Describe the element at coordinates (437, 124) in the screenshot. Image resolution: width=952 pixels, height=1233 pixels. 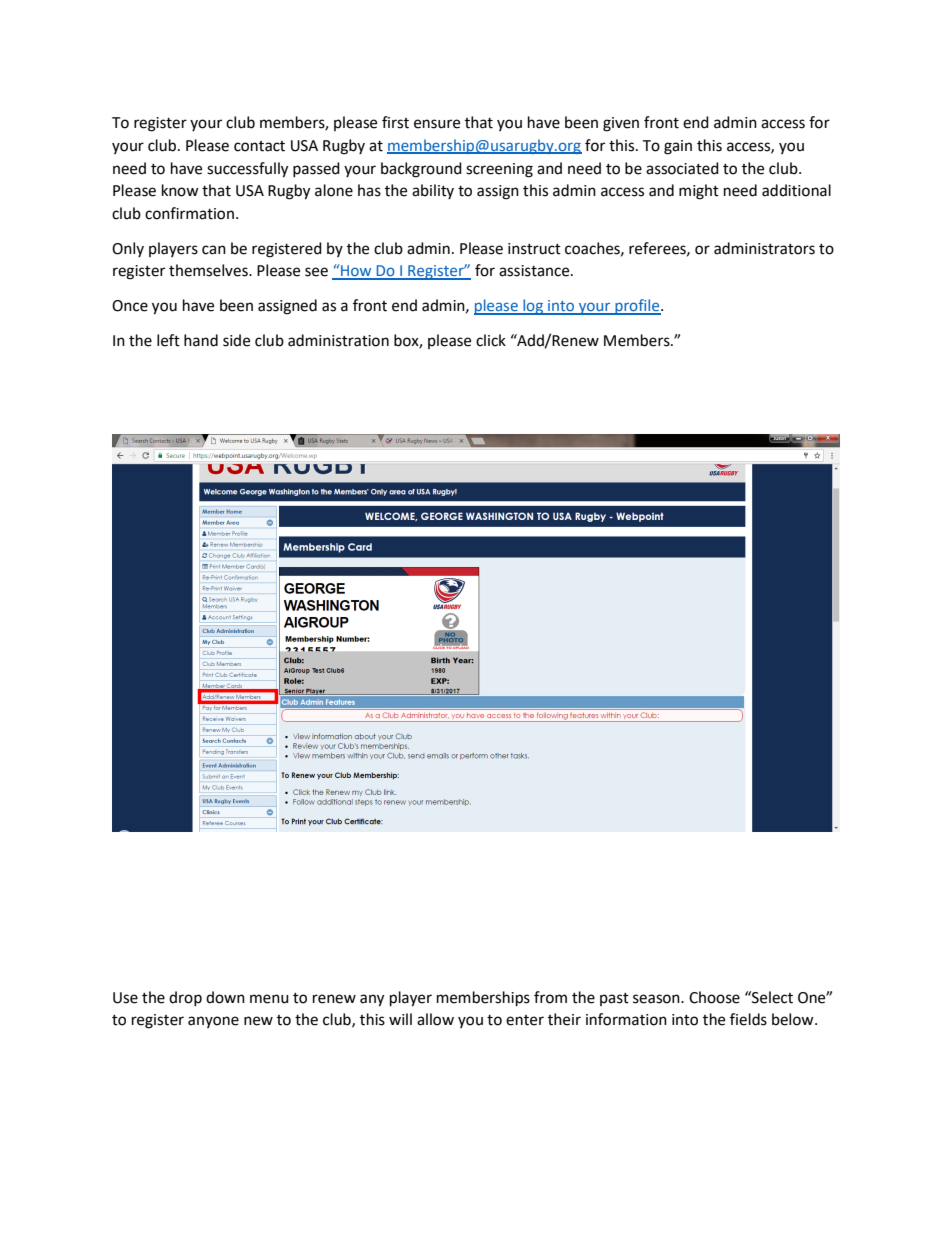
I see `ensure` at that location.
